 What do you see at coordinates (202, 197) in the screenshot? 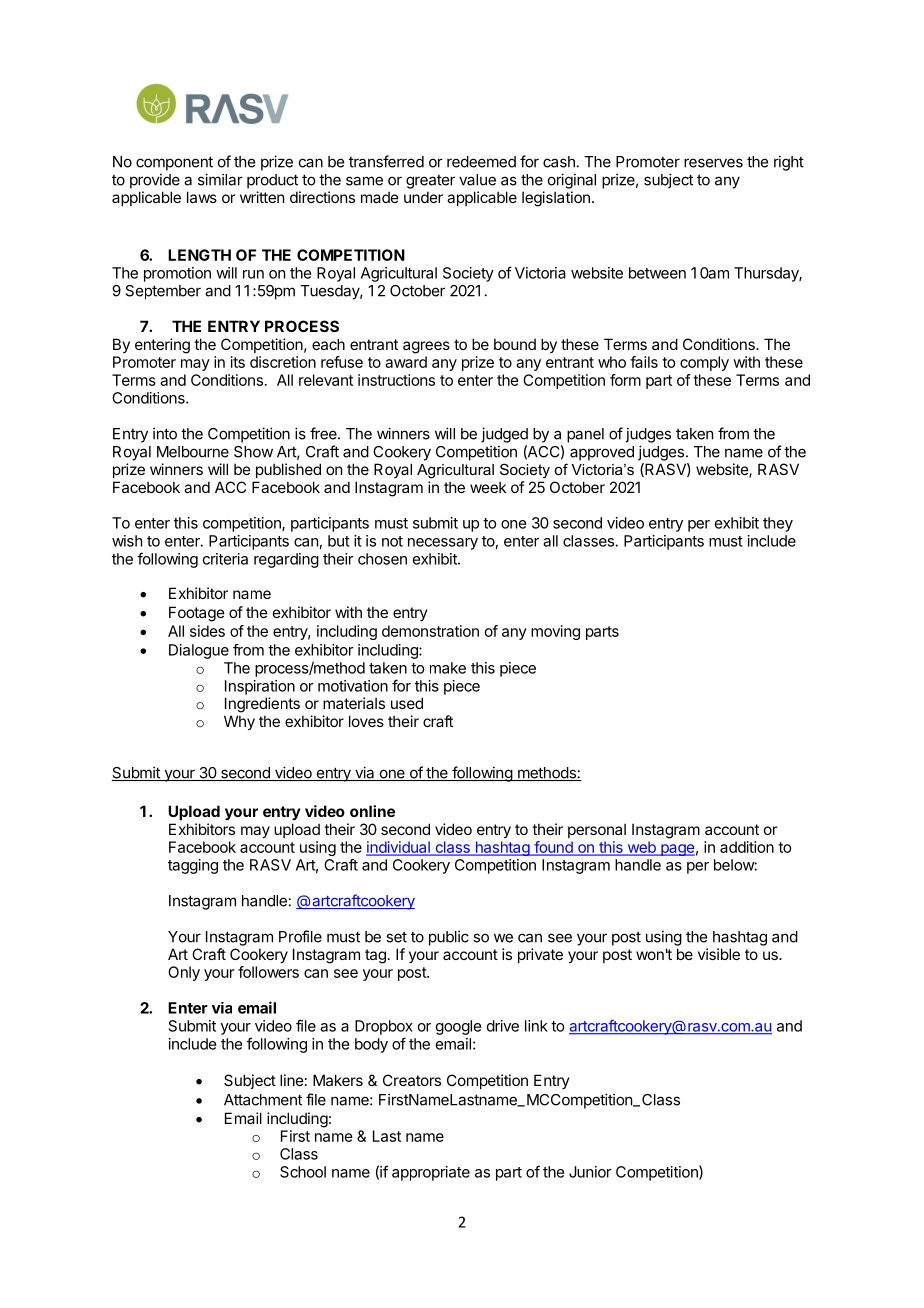
I see `laws` at bounding box center [202, 197].
